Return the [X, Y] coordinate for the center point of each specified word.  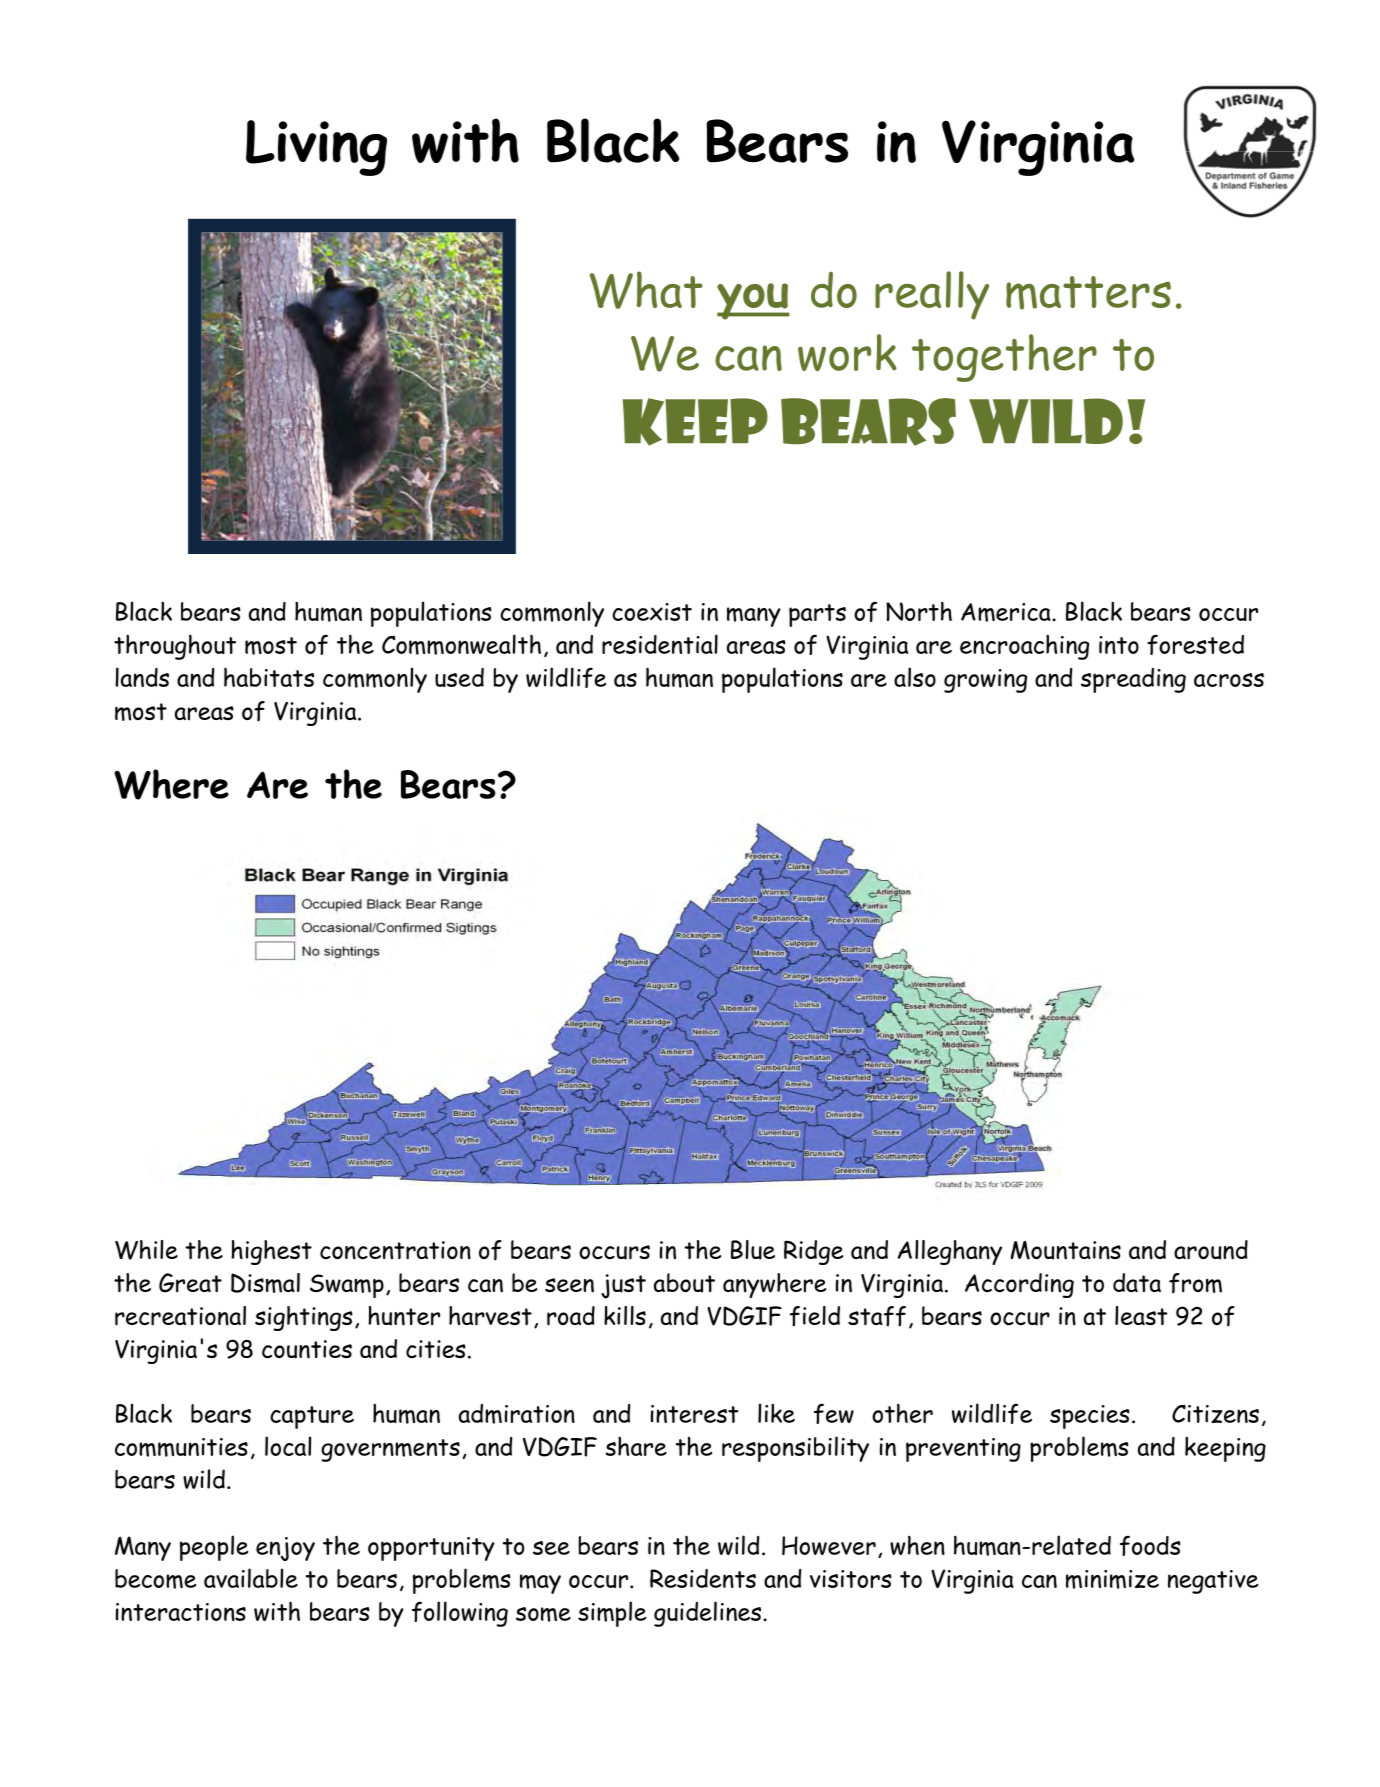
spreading [1133, 680]
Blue [753, 1250]
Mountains [1066, 1250]
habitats [269, 677]
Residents [703, 1578]
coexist [652, 612]
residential [660, 644]
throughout [175, 647]
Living [316, 148]
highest [271, 1252]
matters [1088, 293]
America [1007, 612]
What [646, 290]
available [251, 1578]
